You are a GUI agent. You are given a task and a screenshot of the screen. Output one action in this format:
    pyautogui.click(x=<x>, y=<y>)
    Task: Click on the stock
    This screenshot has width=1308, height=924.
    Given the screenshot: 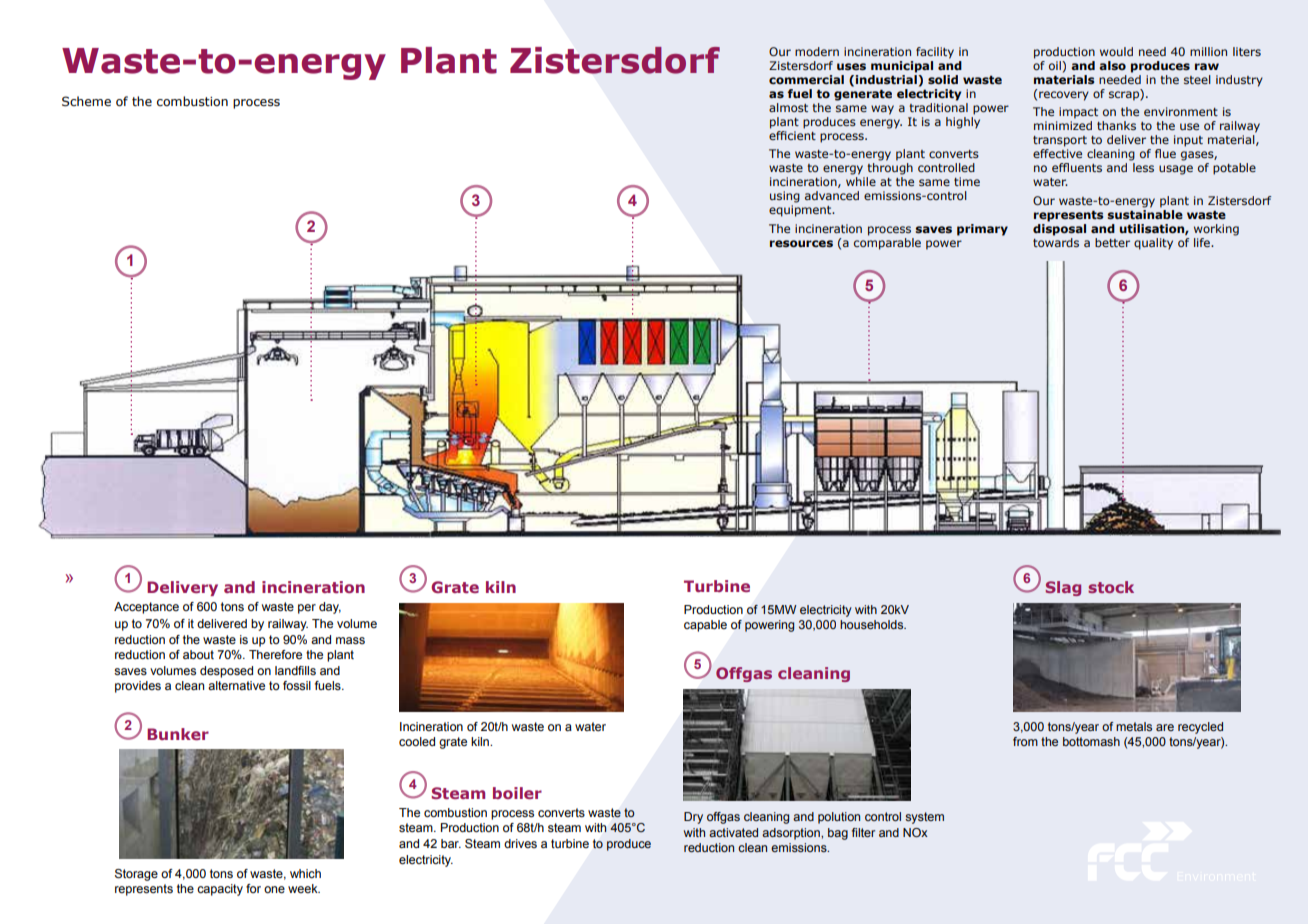 What is the action you would take?
    pyautogui.click(x=1111, y=587)
